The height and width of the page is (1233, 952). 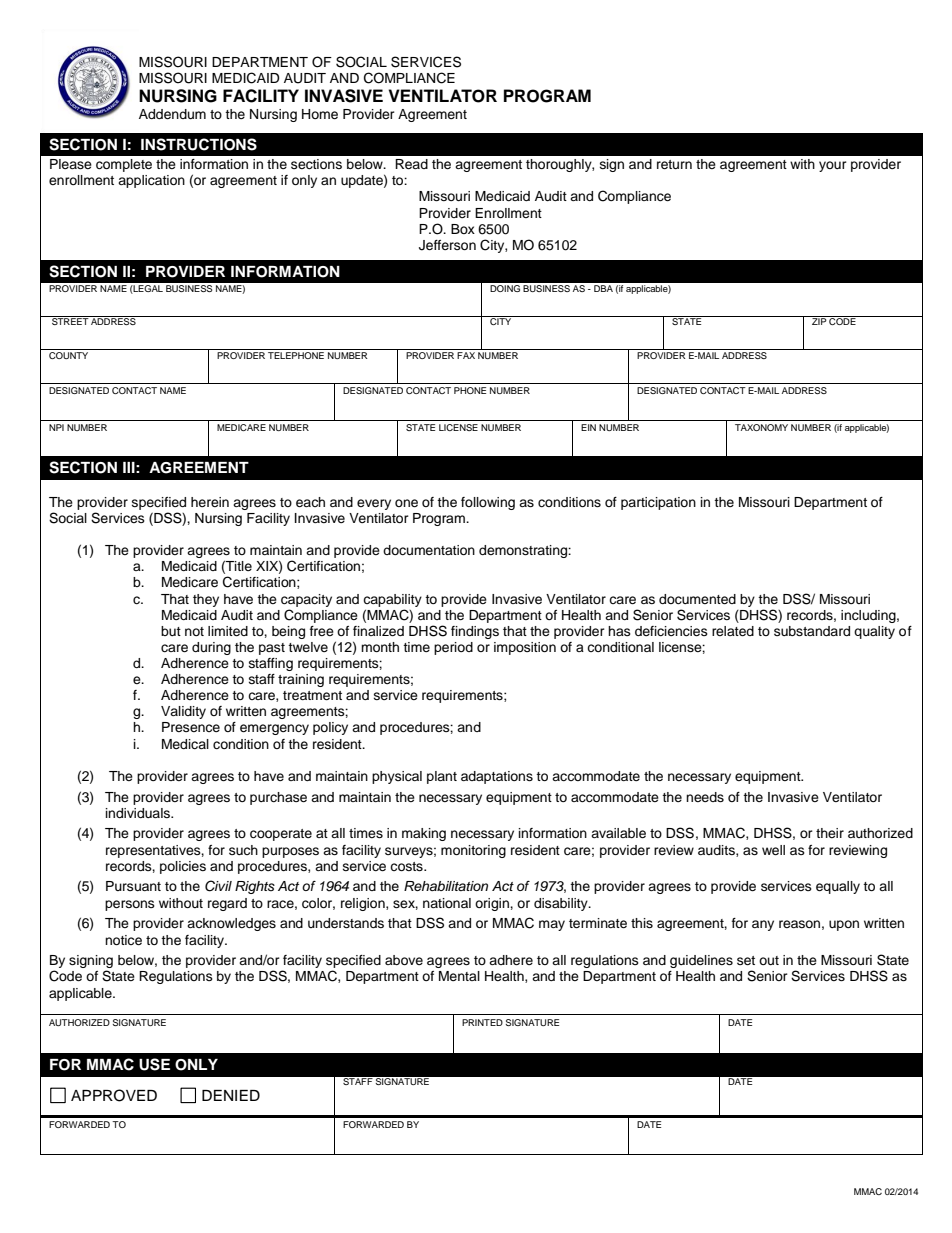 What do you see at coordinates (705, 797) in the page?
I see `needs` at bounding box center [705, 797].
